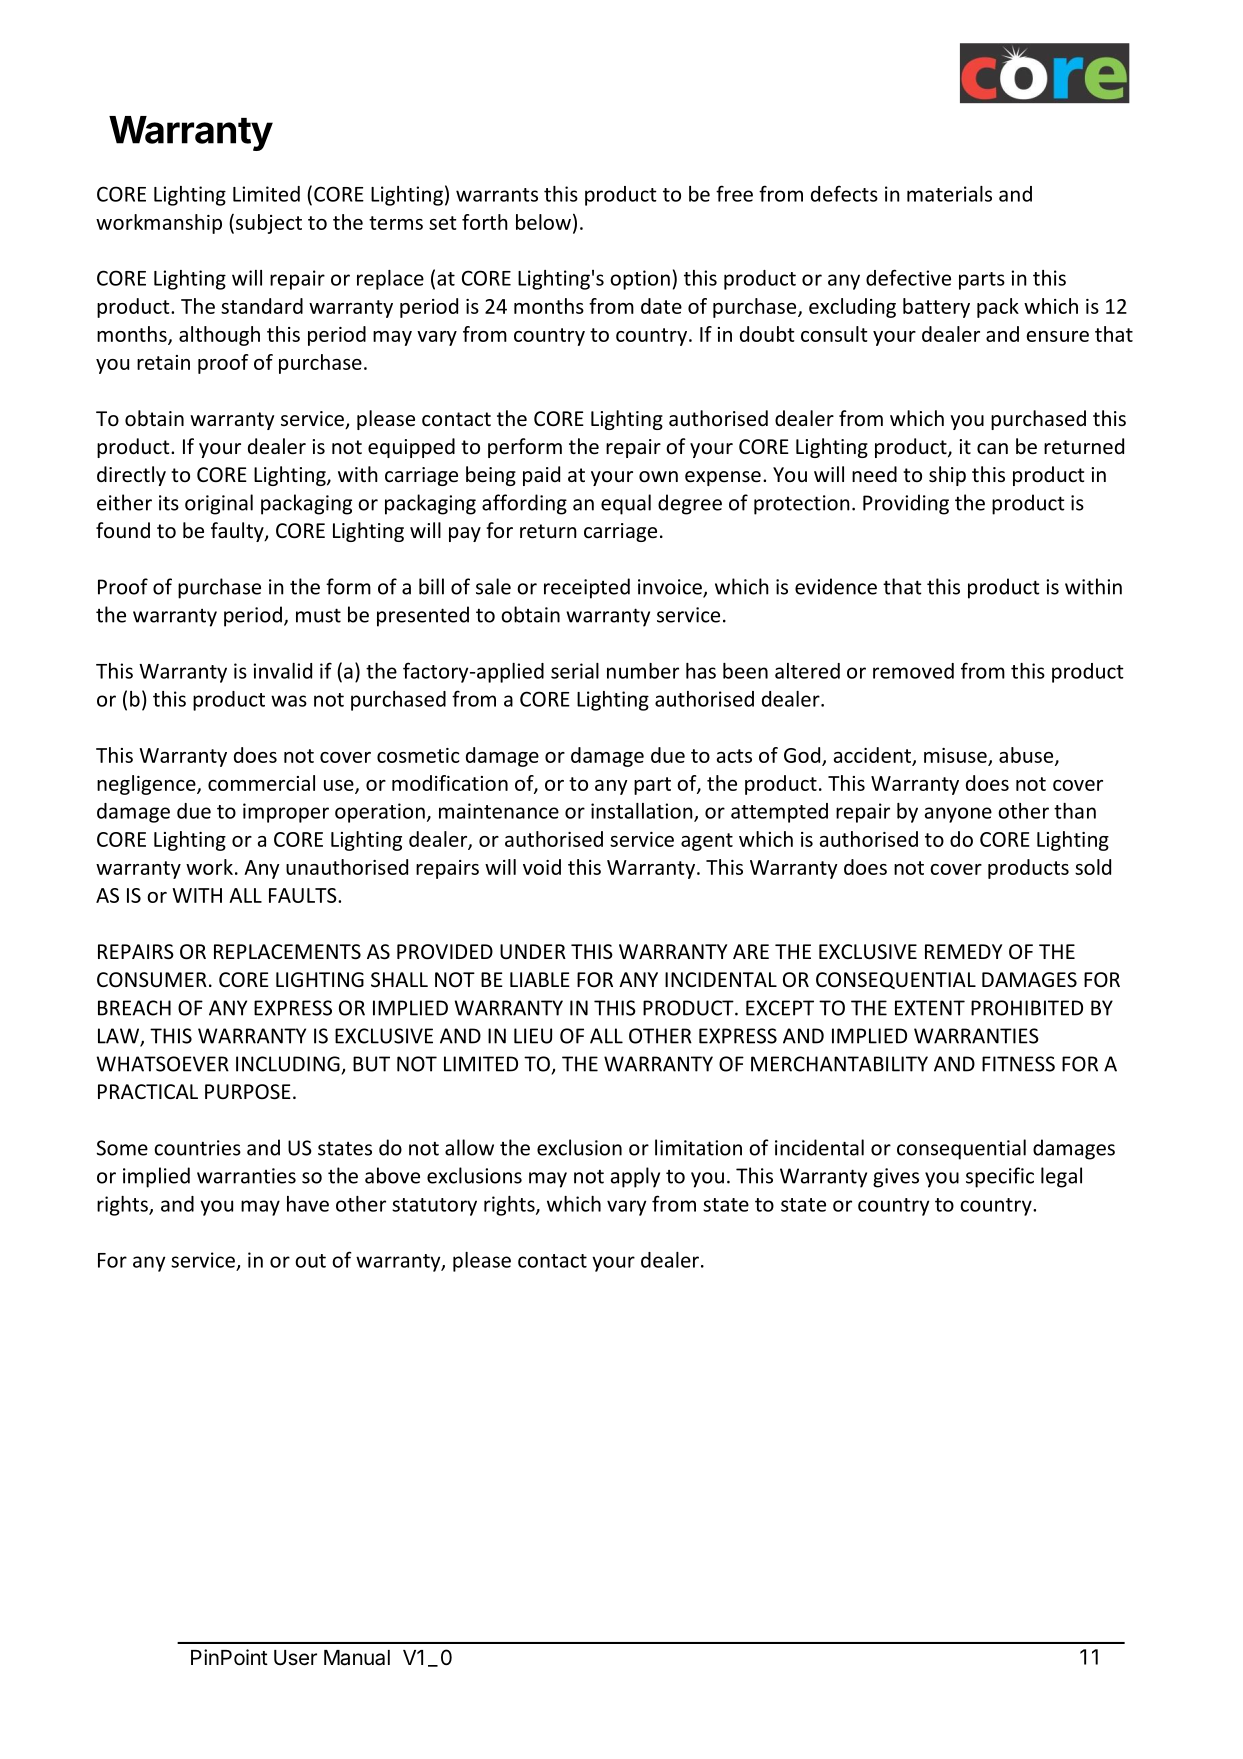 The width and height of the screenshot is (1243, 1759). Describe the element at coordinates (295, 1658) in the screenshot. I see `User` at that location.
